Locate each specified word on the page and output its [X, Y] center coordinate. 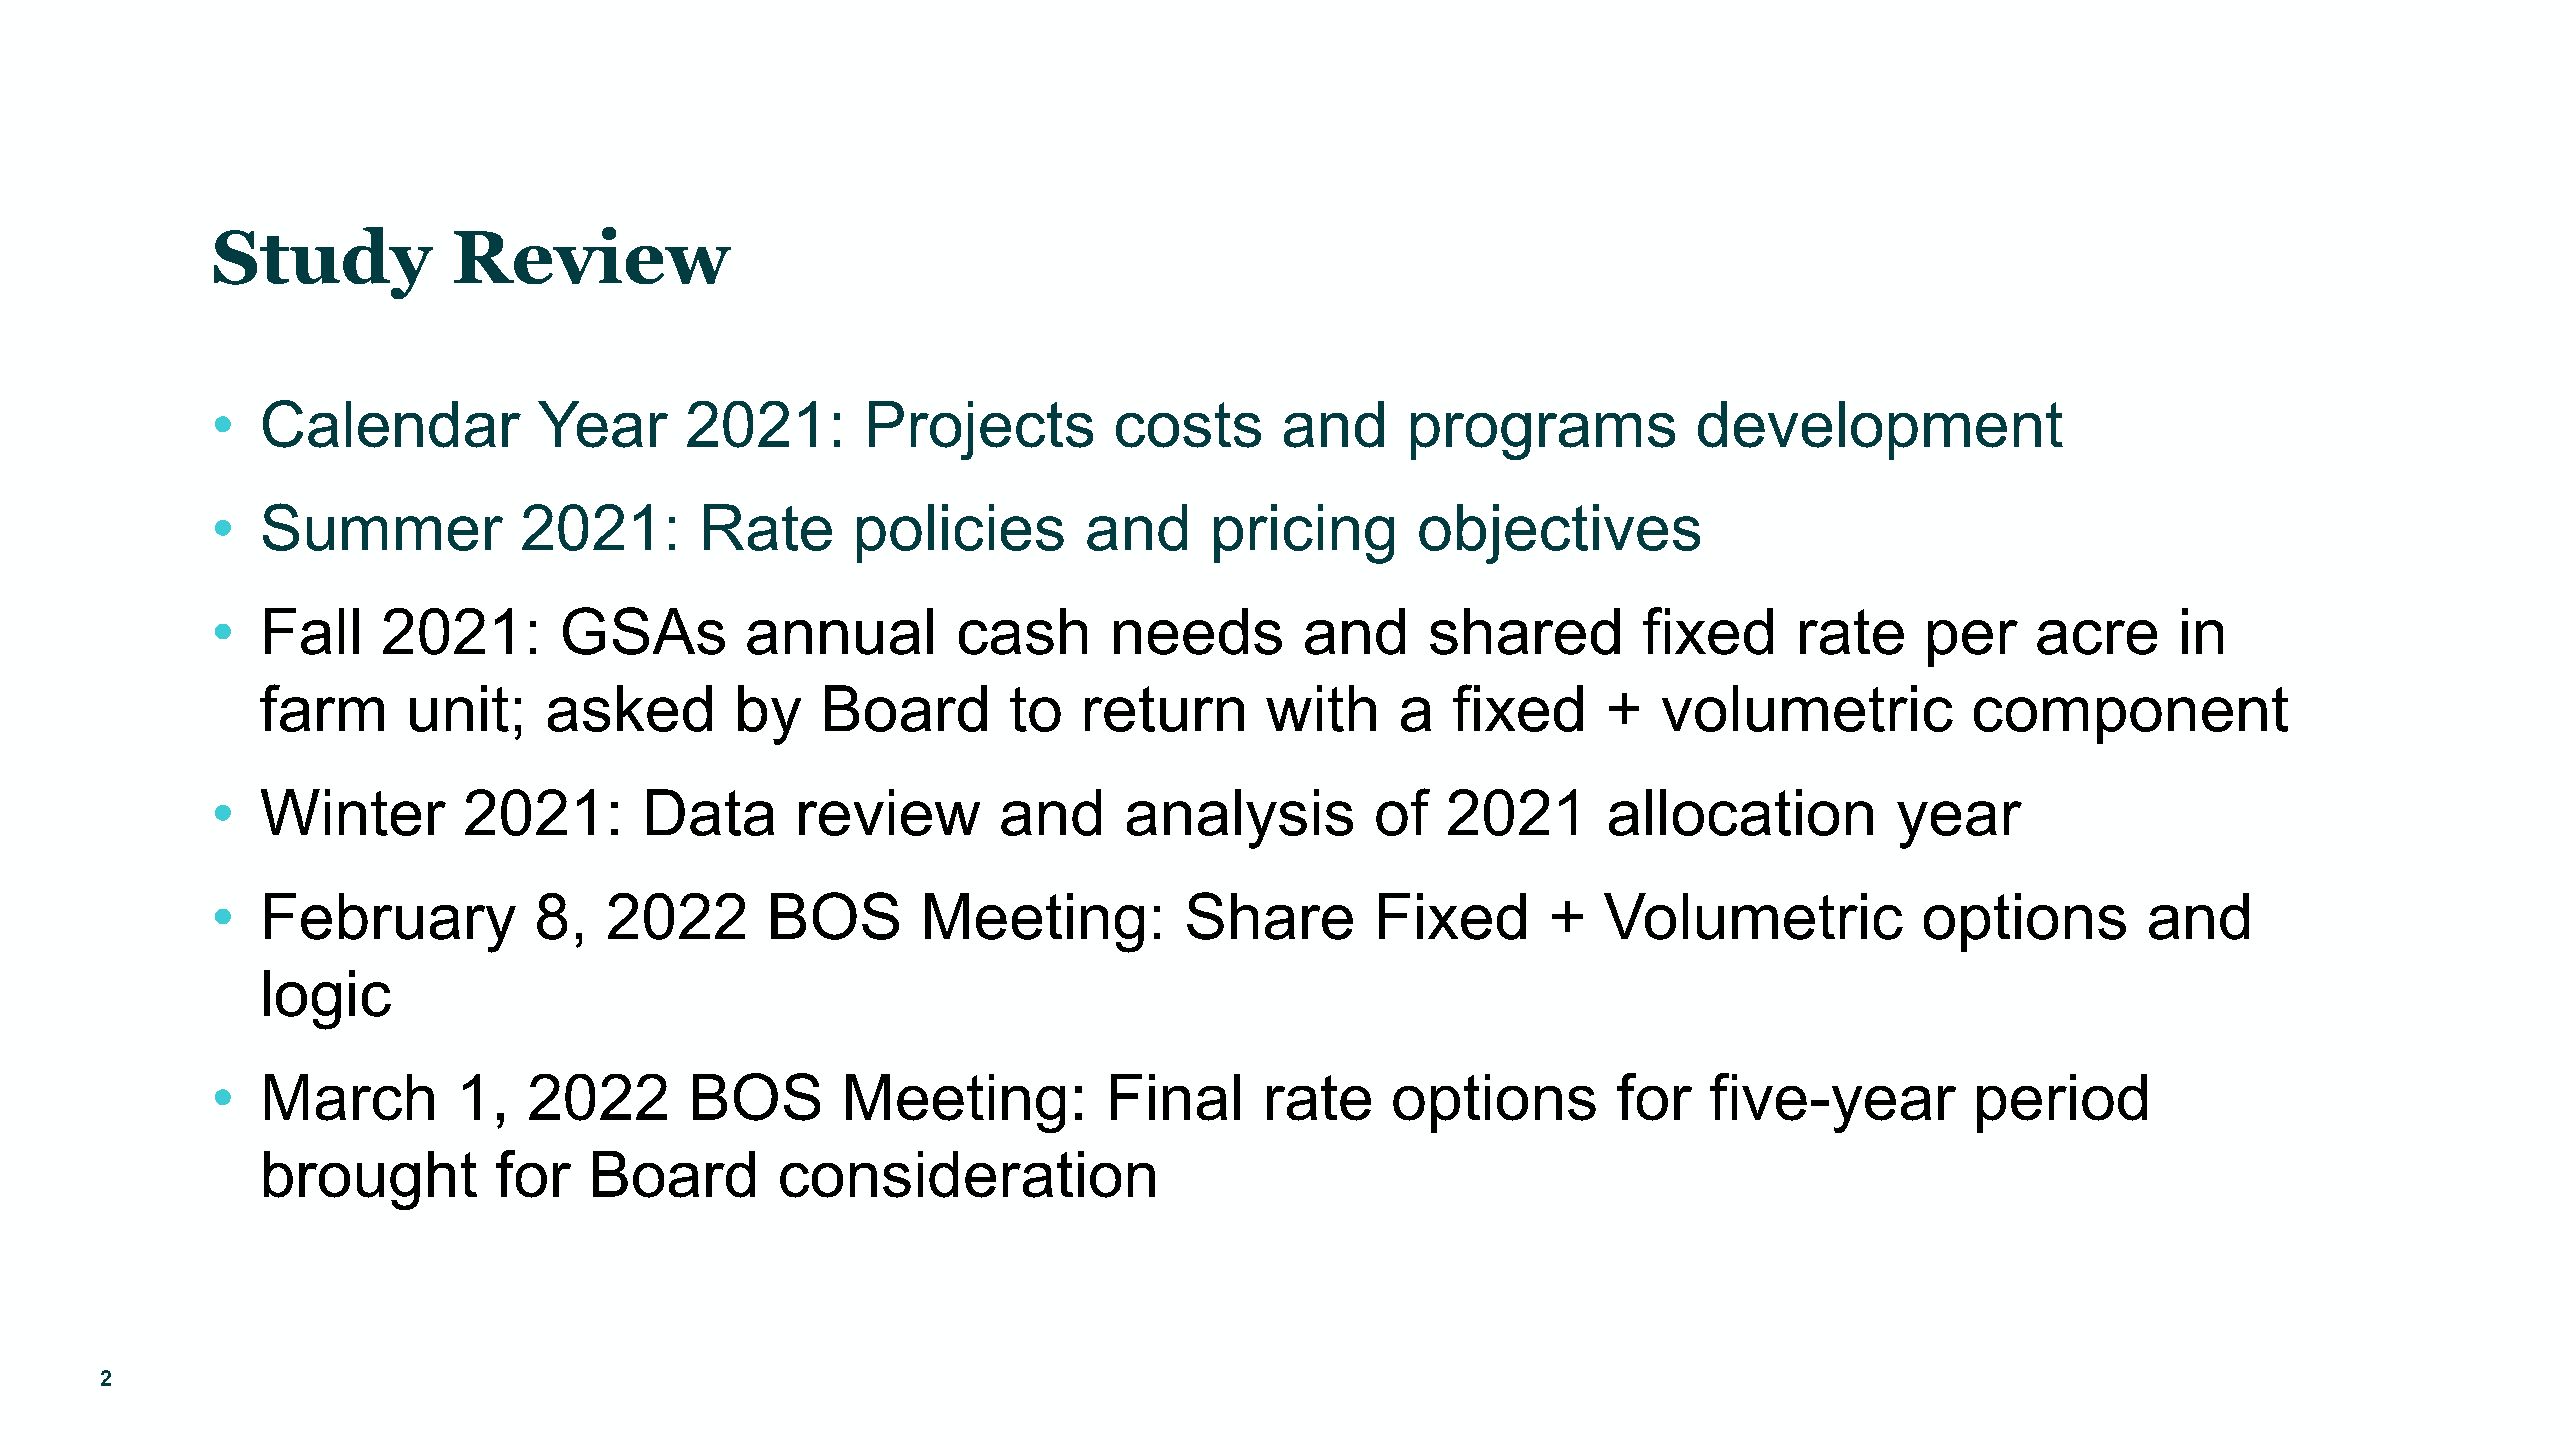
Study [323, 263]
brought [370, 1180]
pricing [1304, 534]
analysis [1240, 819]
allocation [1741, 812]
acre [2097, 637]
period [2062, 1103]
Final [1175, 1097]
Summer [383, 527]
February [390, 923]
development [1880, 430]
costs [1188, 425]
